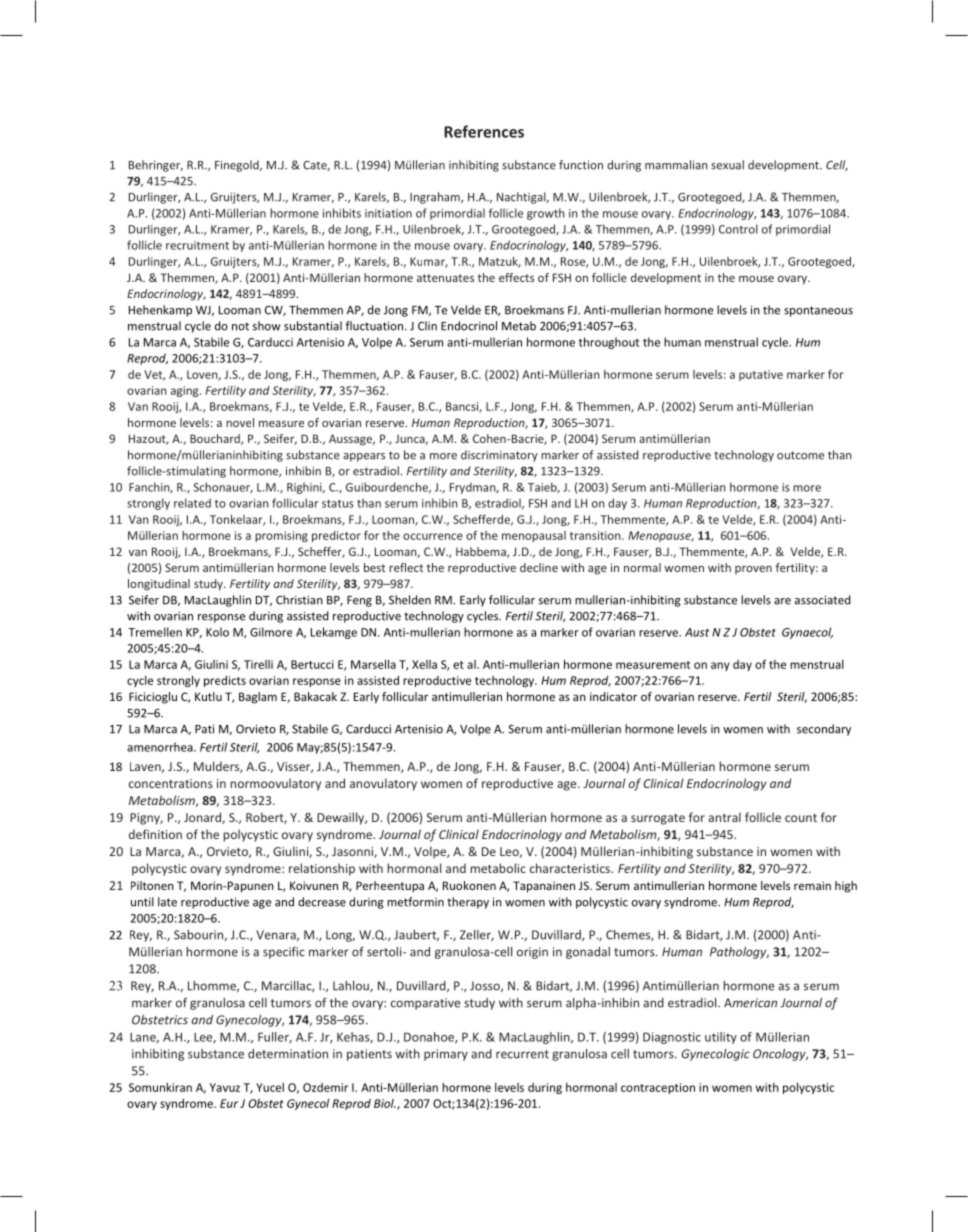  I want to click on Behringer, so click(156, 166).
